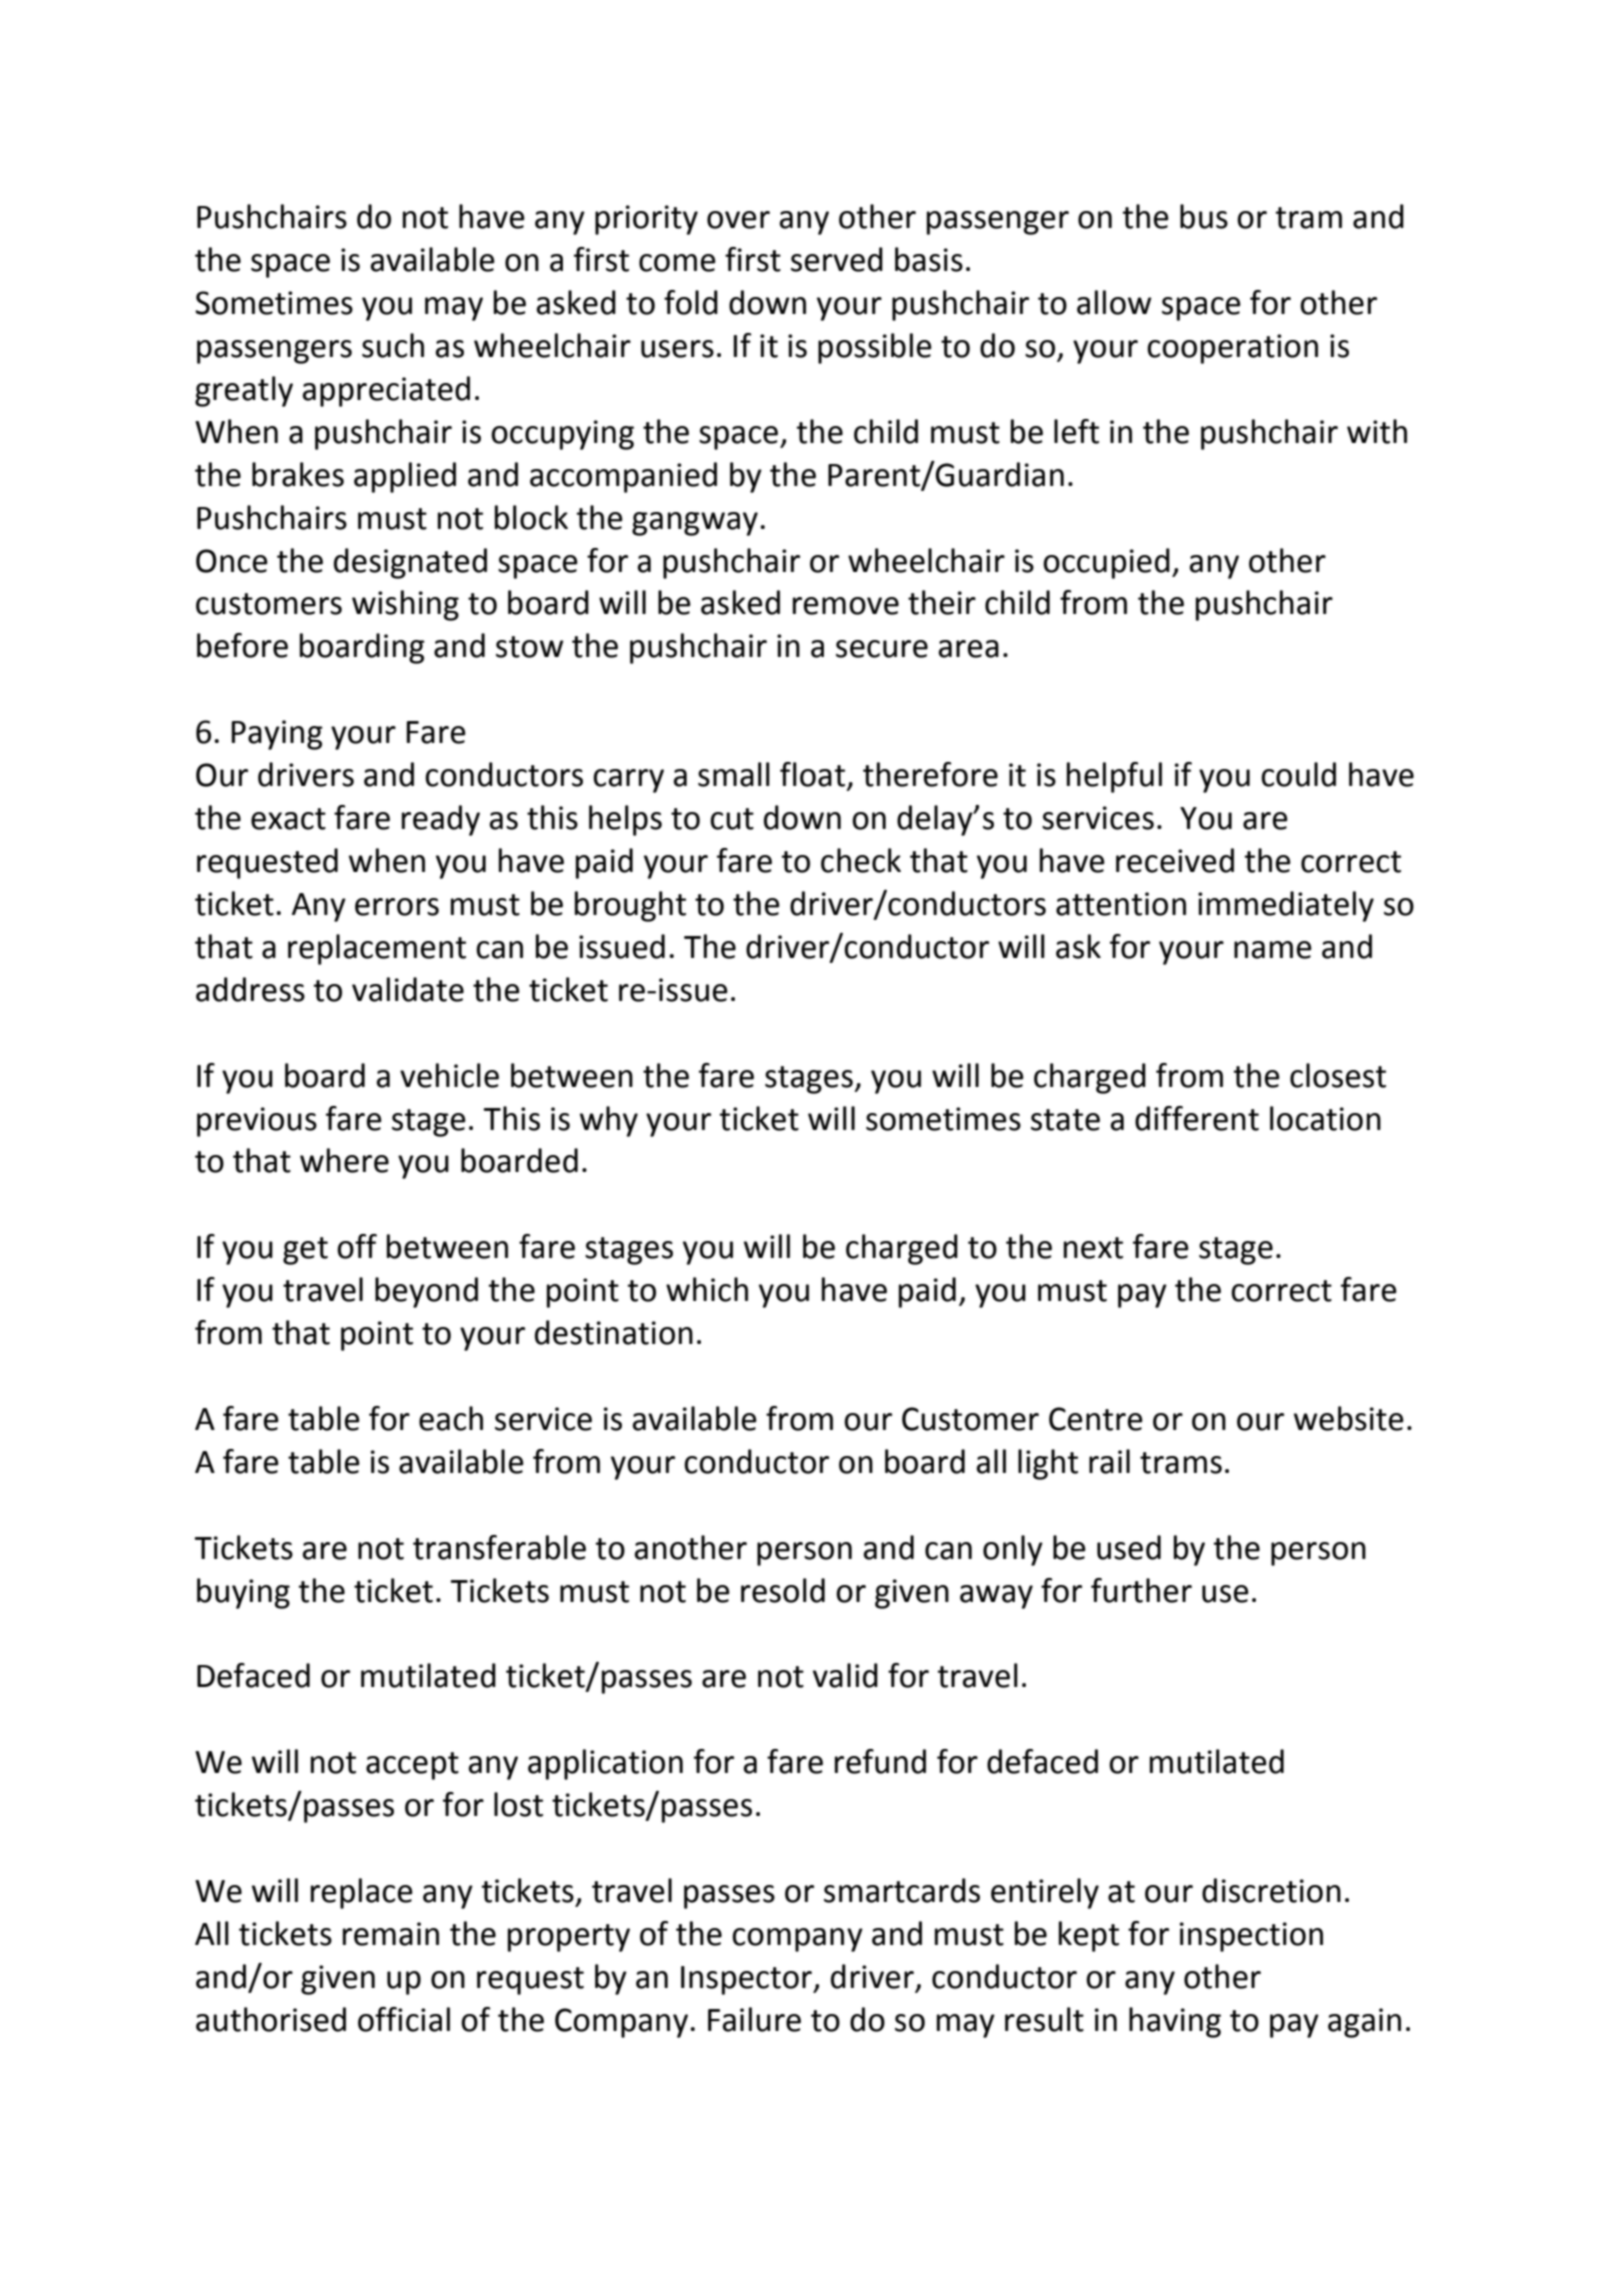 The height and width of the document is (2277, 1610). I want to click on remain, so click(391, 1934).
